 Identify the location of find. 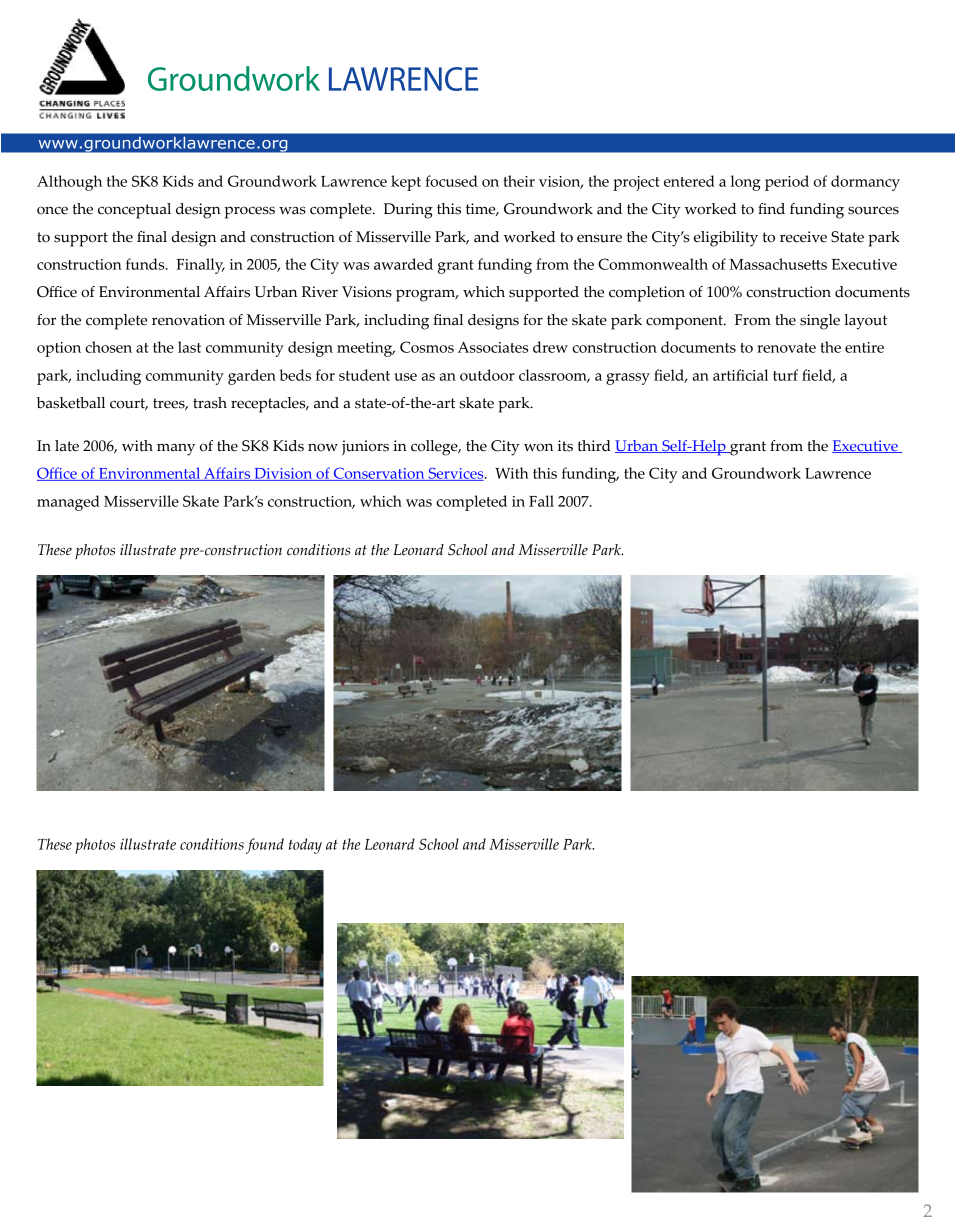
(771, 209).
